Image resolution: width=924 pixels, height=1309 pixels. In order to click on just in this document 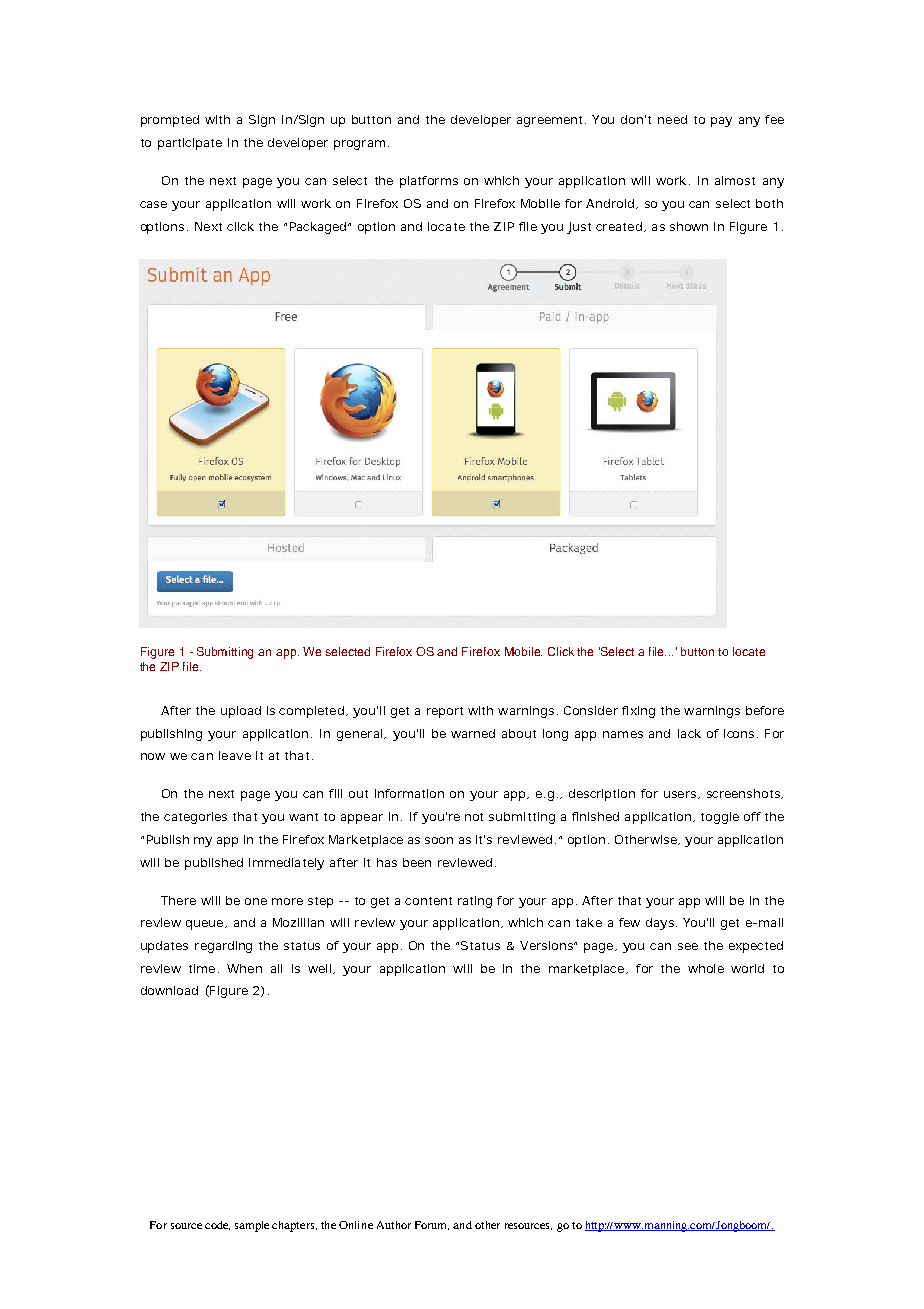, I will do `click(579, 228)`.
